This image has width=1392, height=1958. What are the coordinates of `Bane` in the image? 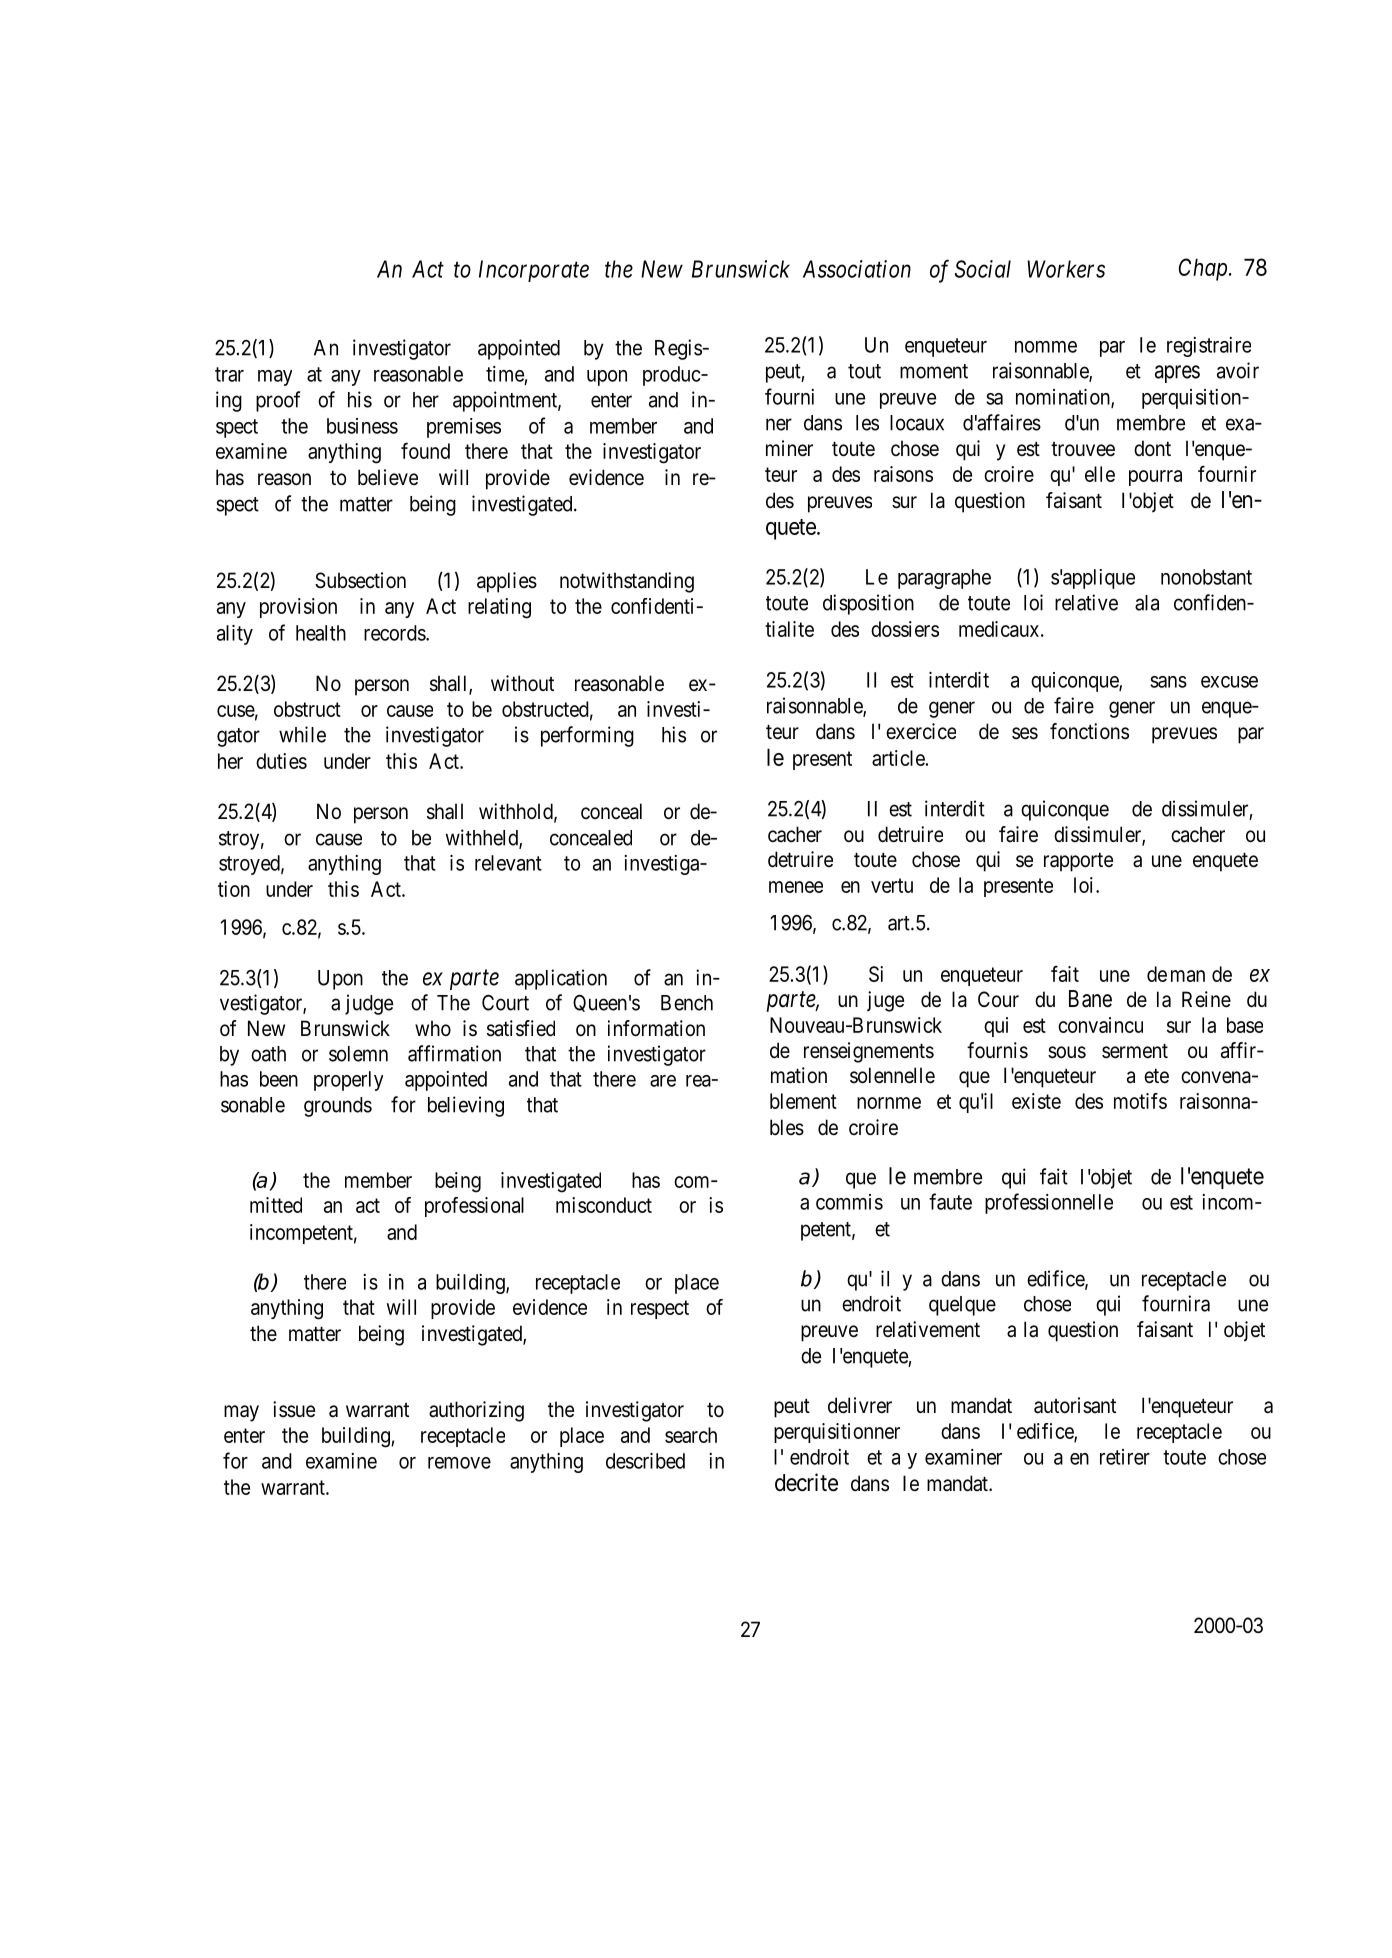 It's located at (1090, 999).
